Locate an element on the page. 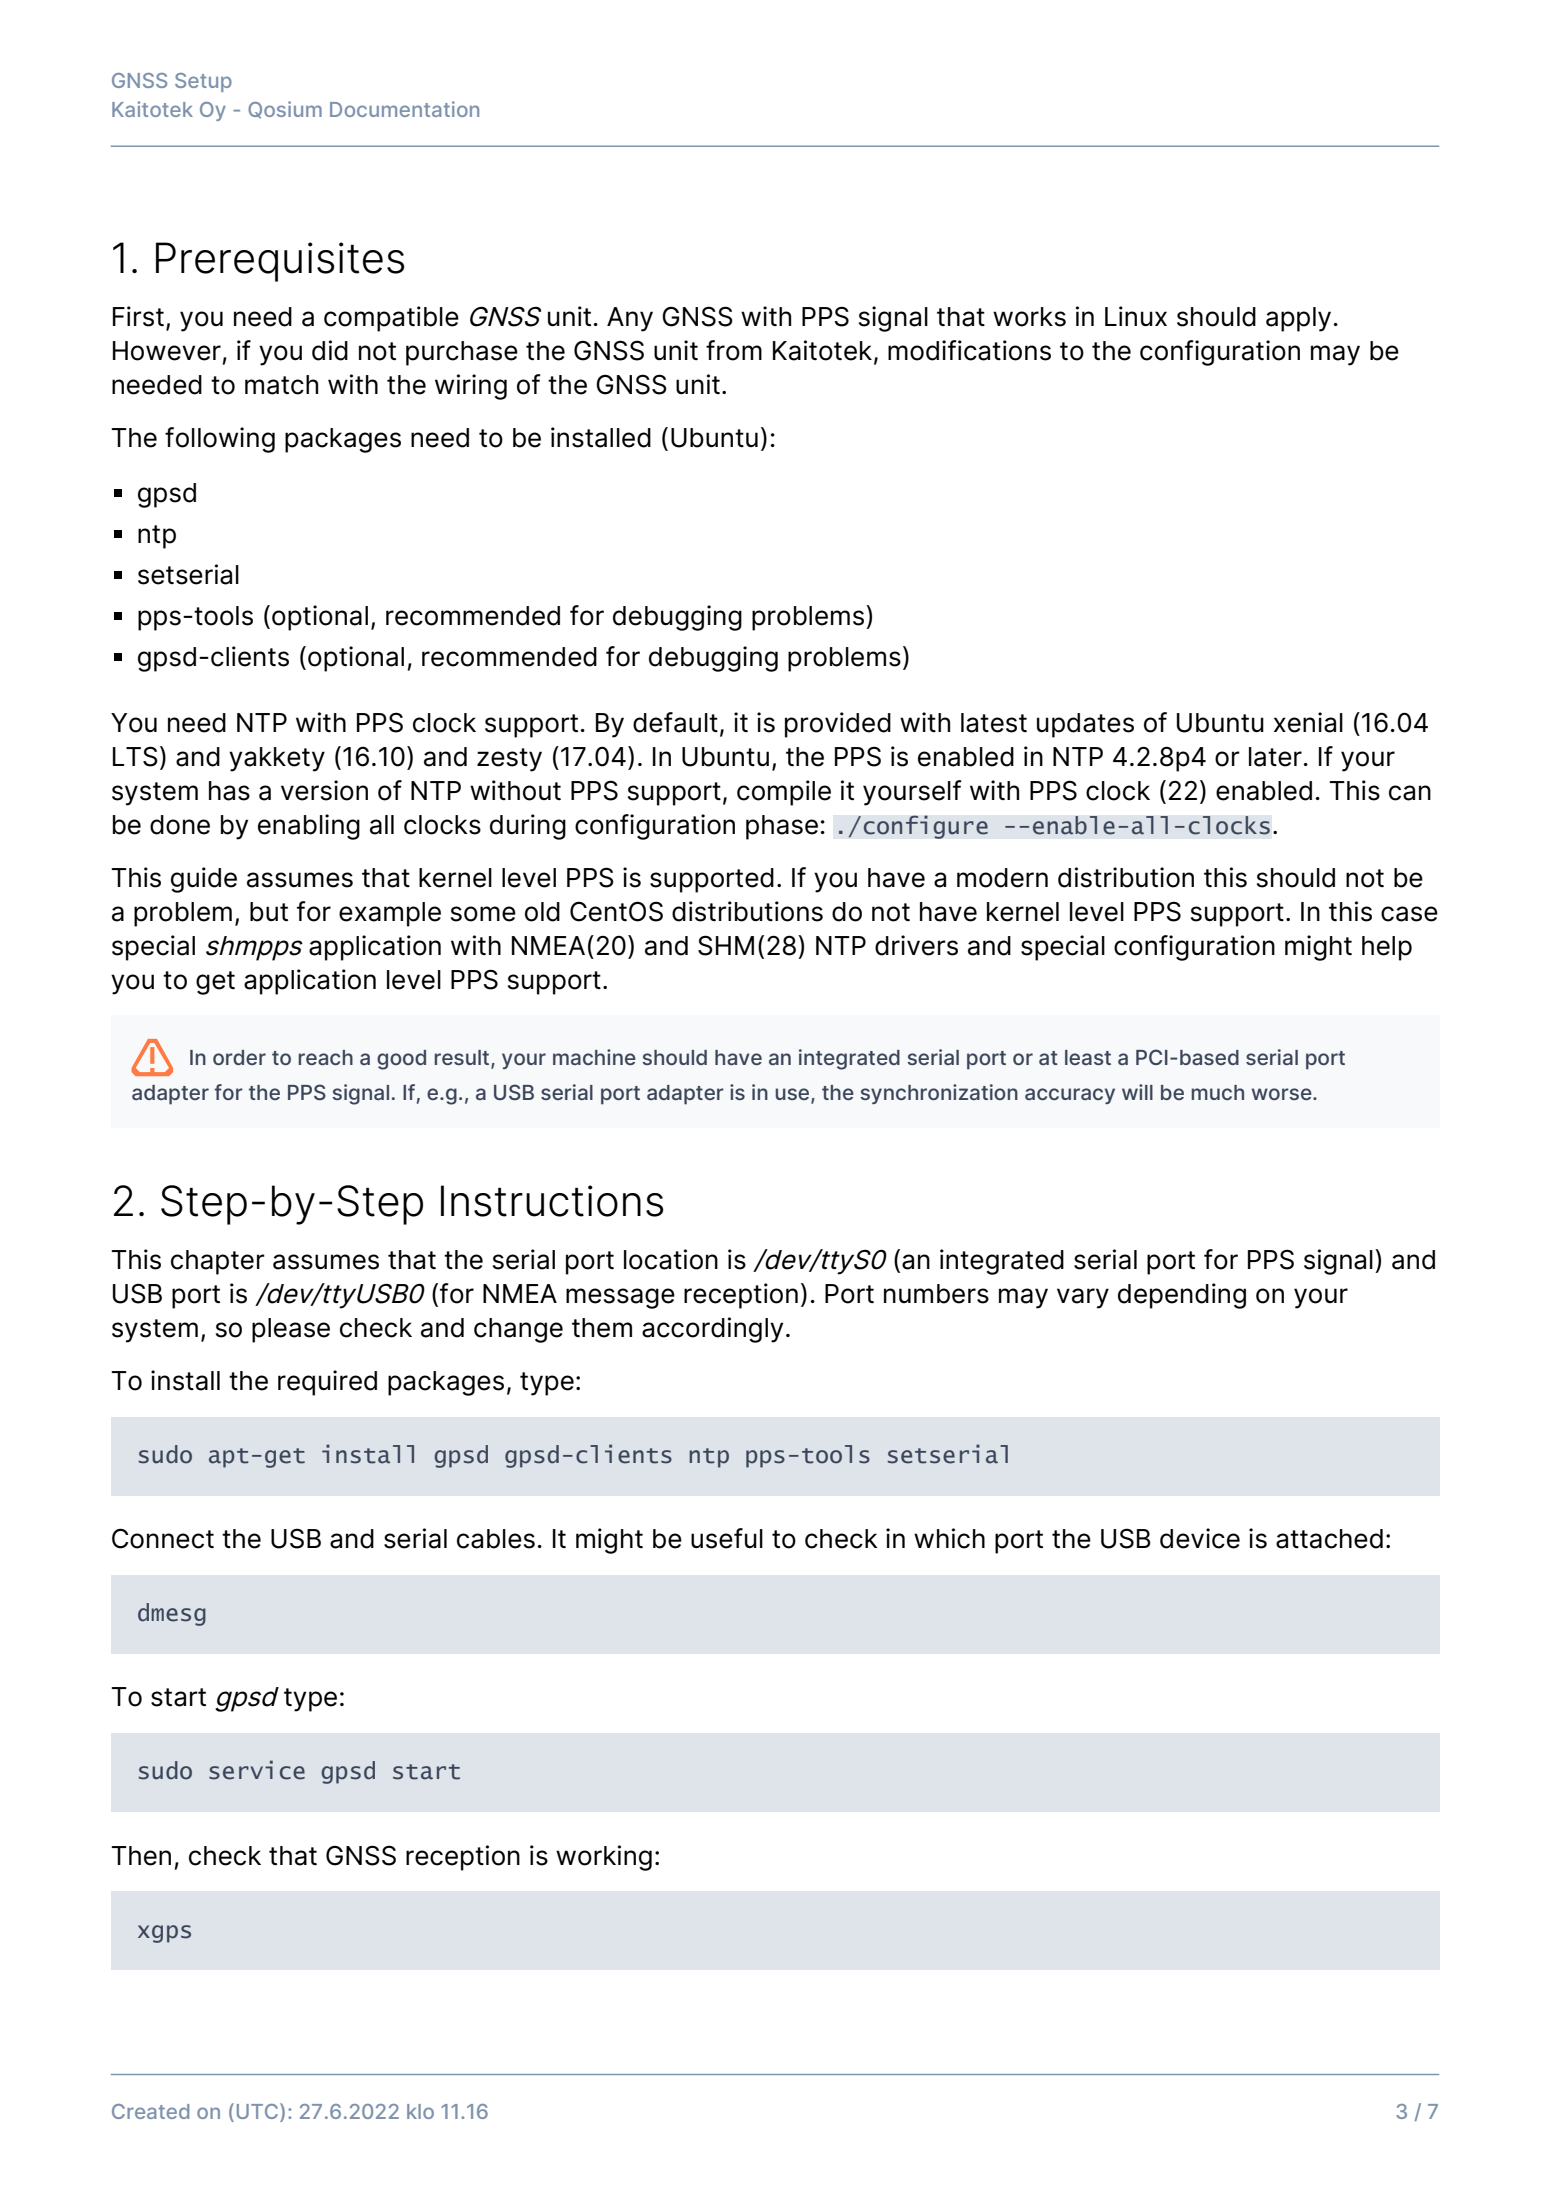  service is located at coordinates (257, 1770).
